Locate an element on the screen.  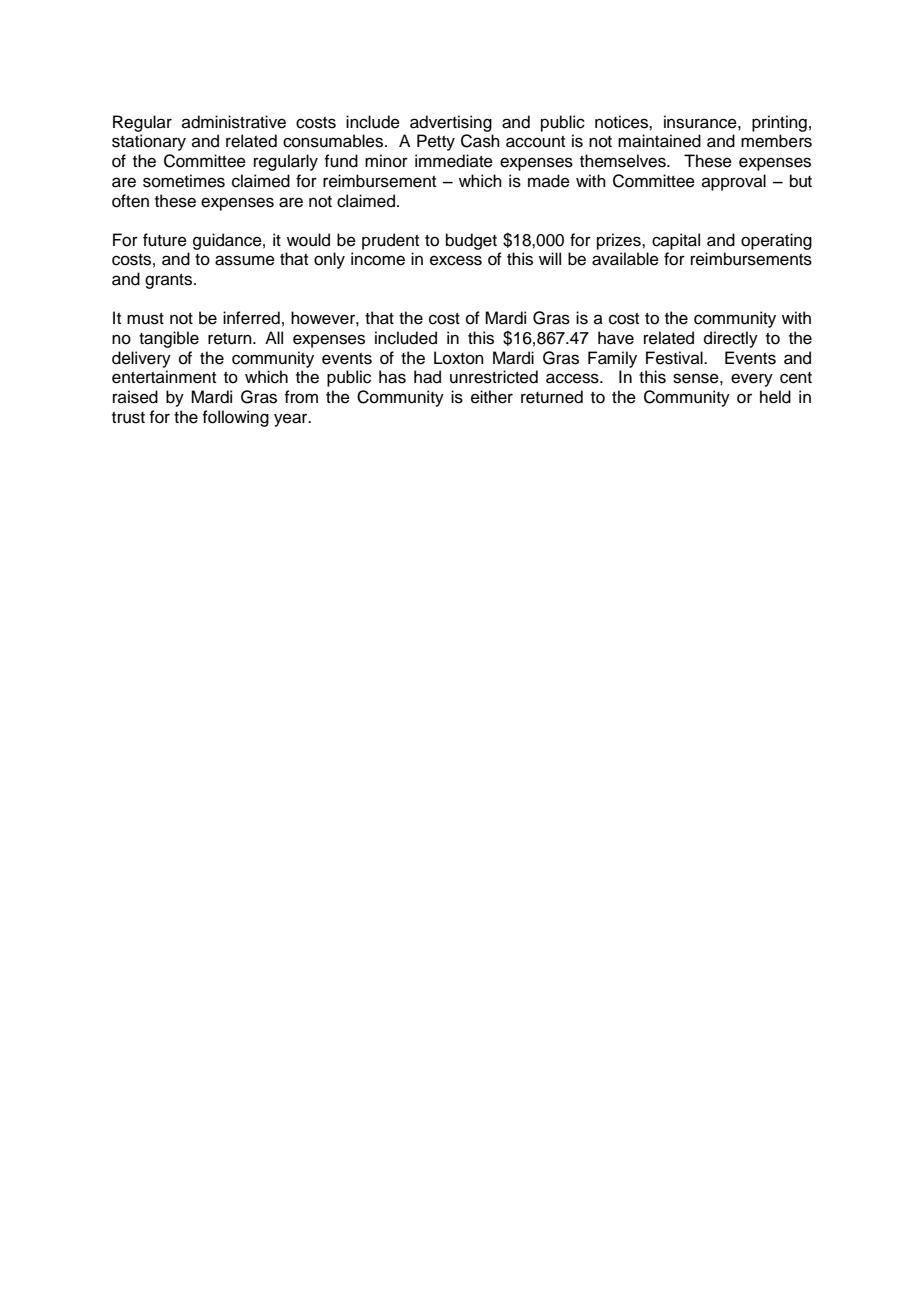
excess is located at coordinates (456, 260).
